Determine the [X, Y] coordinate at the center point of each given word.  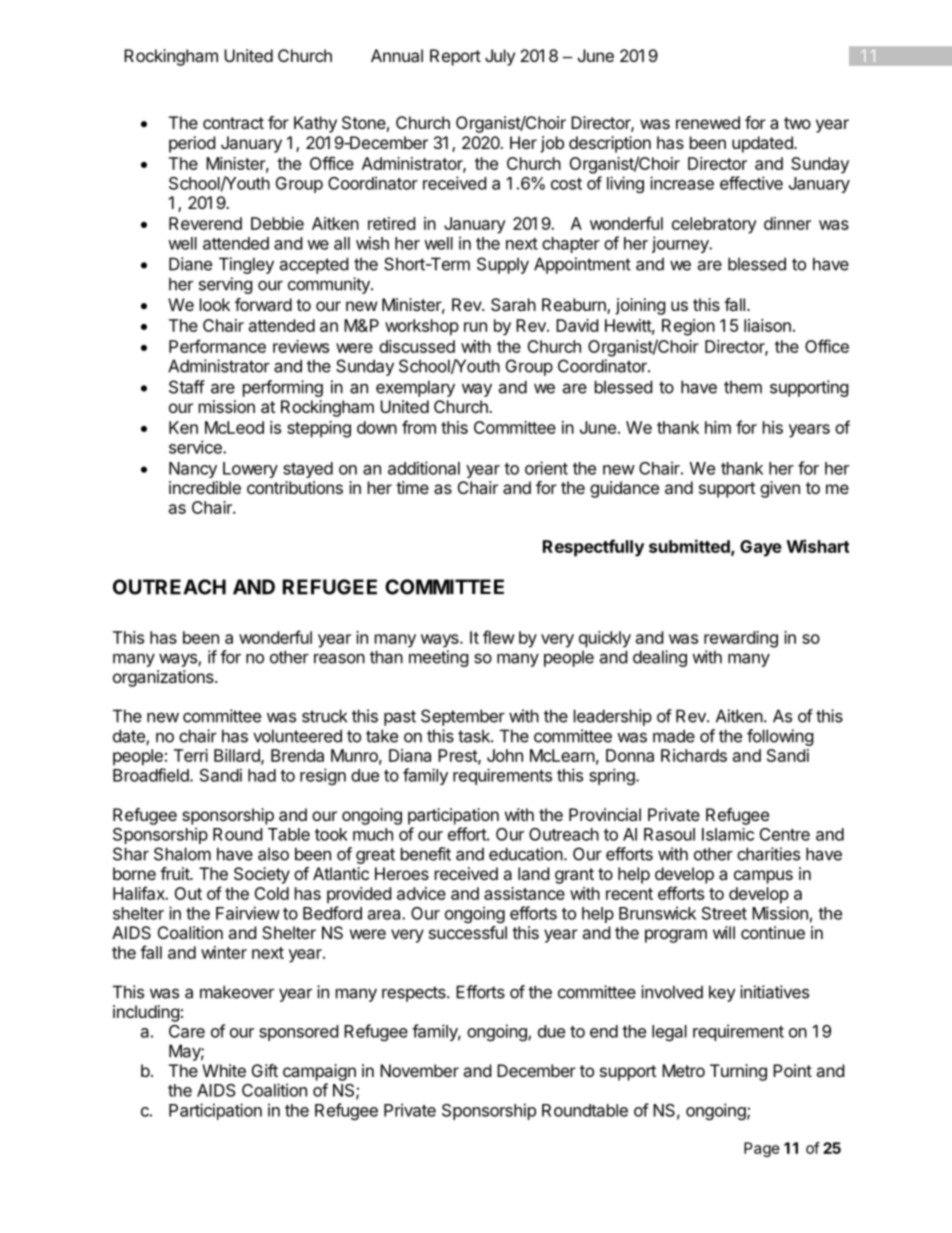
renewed [708, 122]
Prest [458, 756]
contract [233, 123]
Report [455, 57]
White [224, 1070]
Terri [191, 755]
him [718, 427]
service [196, 447]
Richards [694, 755]
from [419, 427]
